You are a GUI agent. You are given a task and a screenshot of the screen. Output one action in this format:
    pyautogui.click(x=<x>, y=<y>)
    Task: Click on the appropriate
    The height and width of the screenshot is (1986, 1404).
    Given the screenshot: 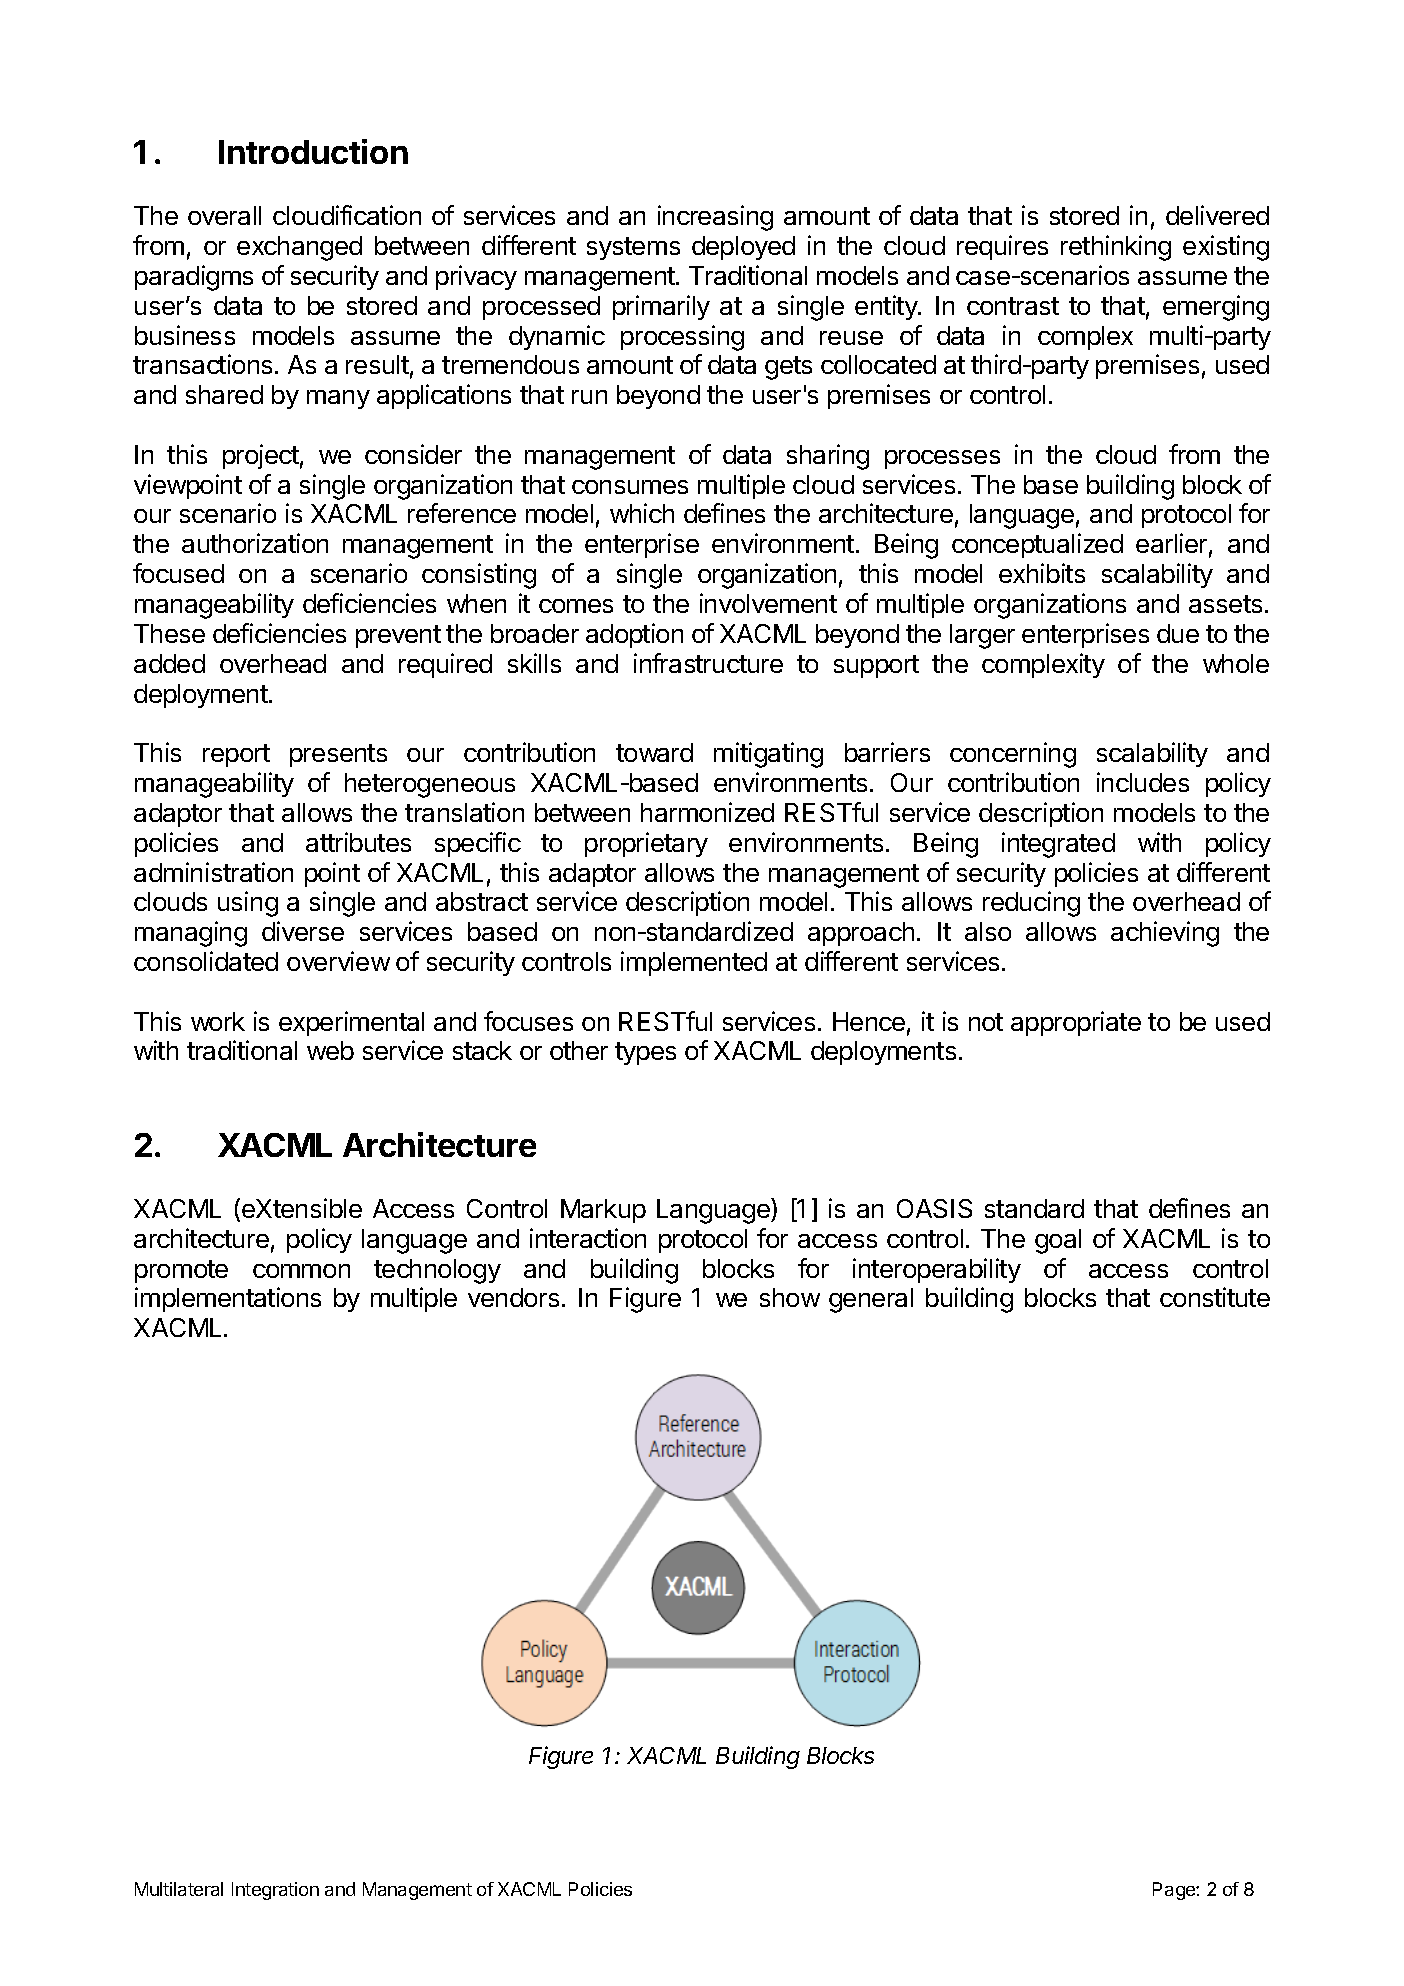 What is the action you would take?
    pyautogui.click(x=1076, y=1023)
